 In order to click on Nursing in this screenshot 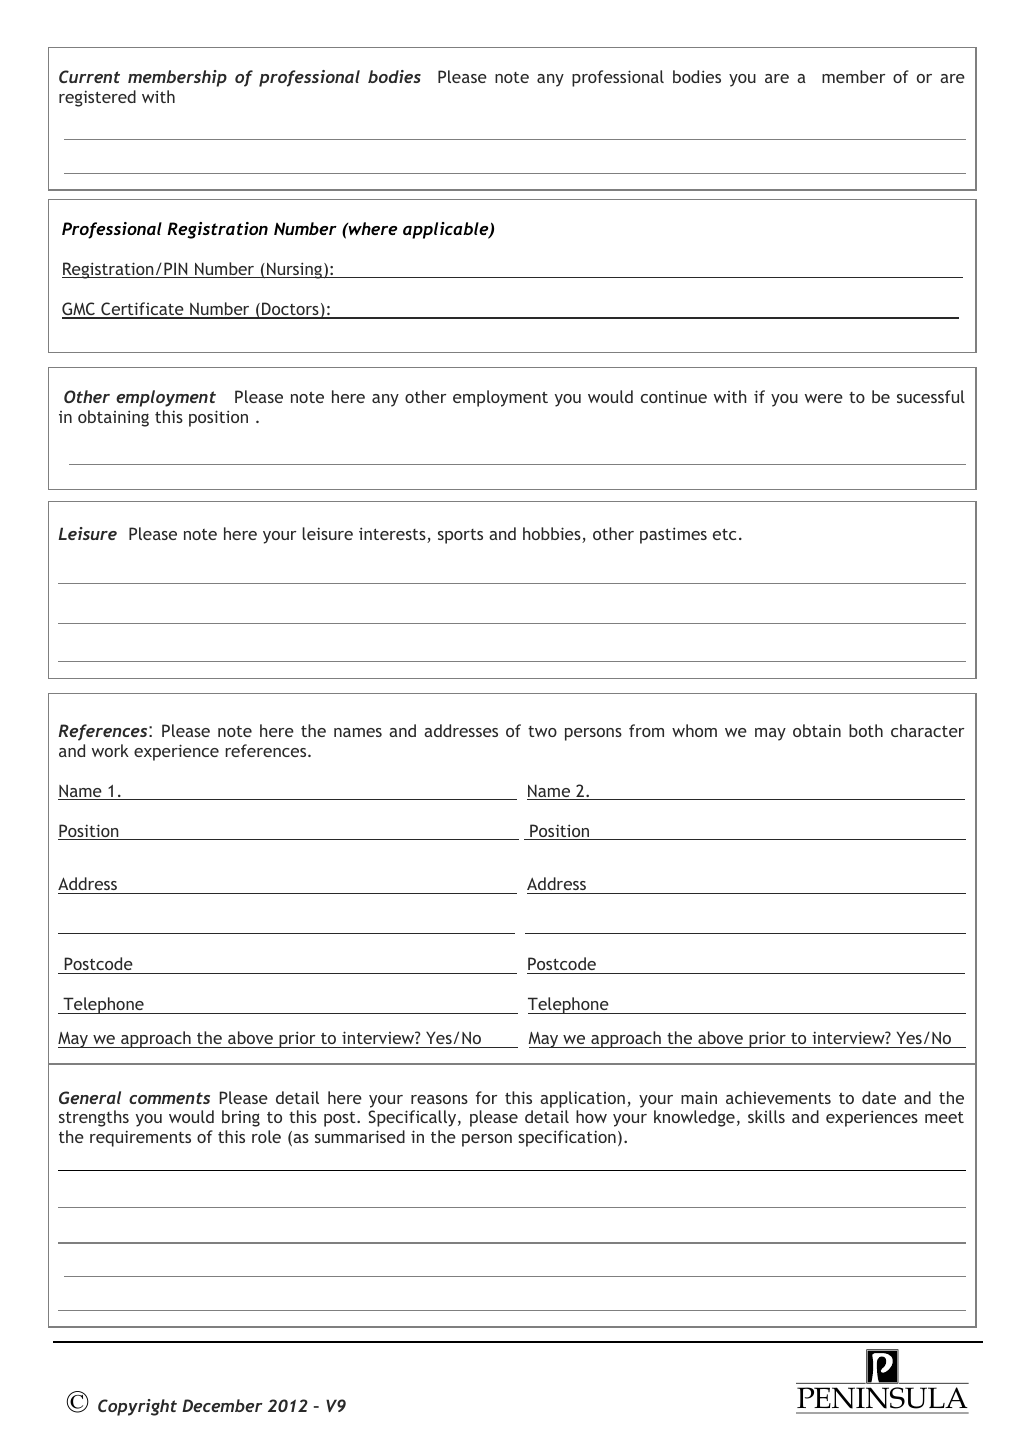, I will do `click(294, 270)`.
